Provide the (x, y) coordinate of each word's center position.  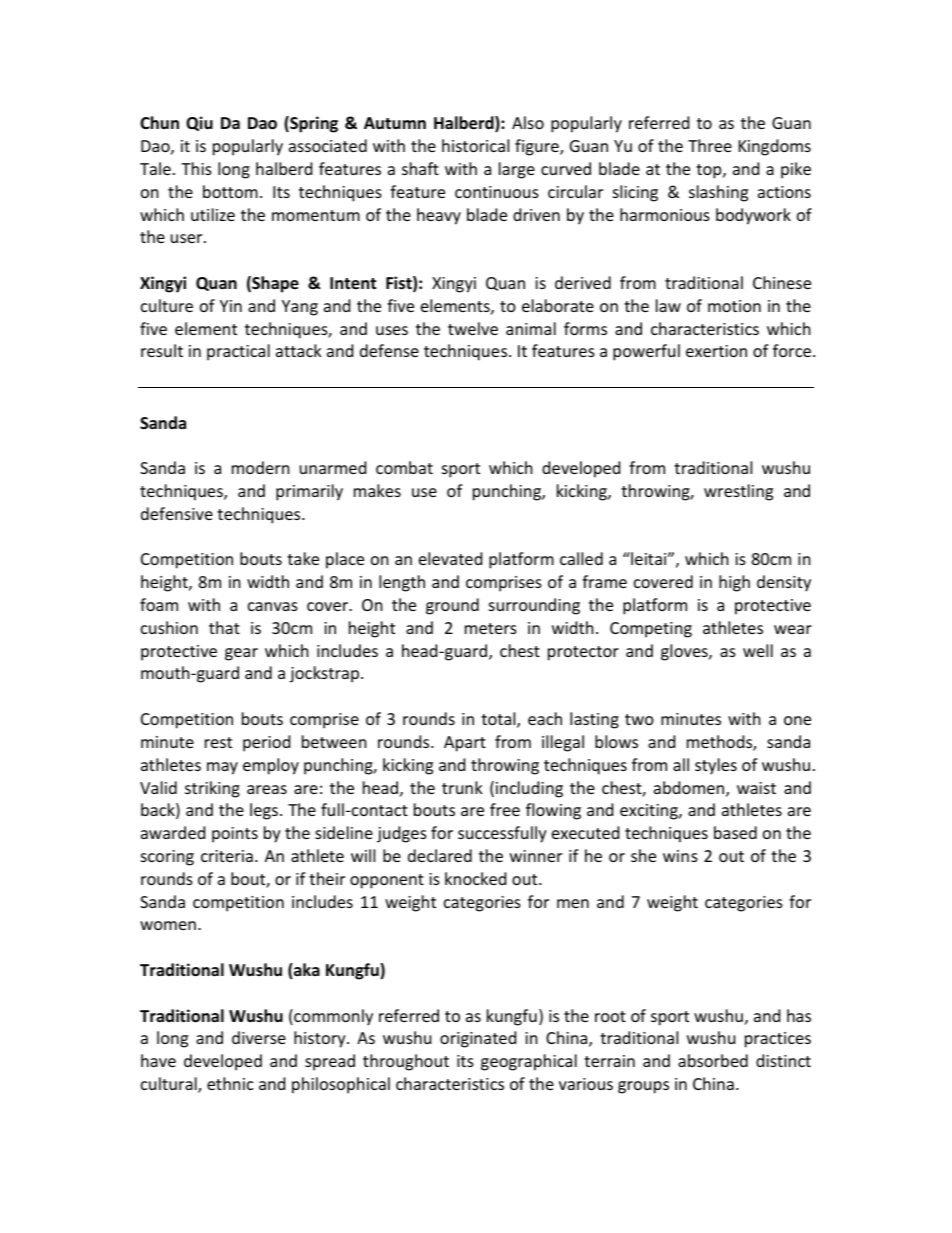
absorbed (713, 1060)
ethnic (230, 1083)
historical (475, 145)
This (196, 168)
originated (478, 1039)
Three (710, 145)
